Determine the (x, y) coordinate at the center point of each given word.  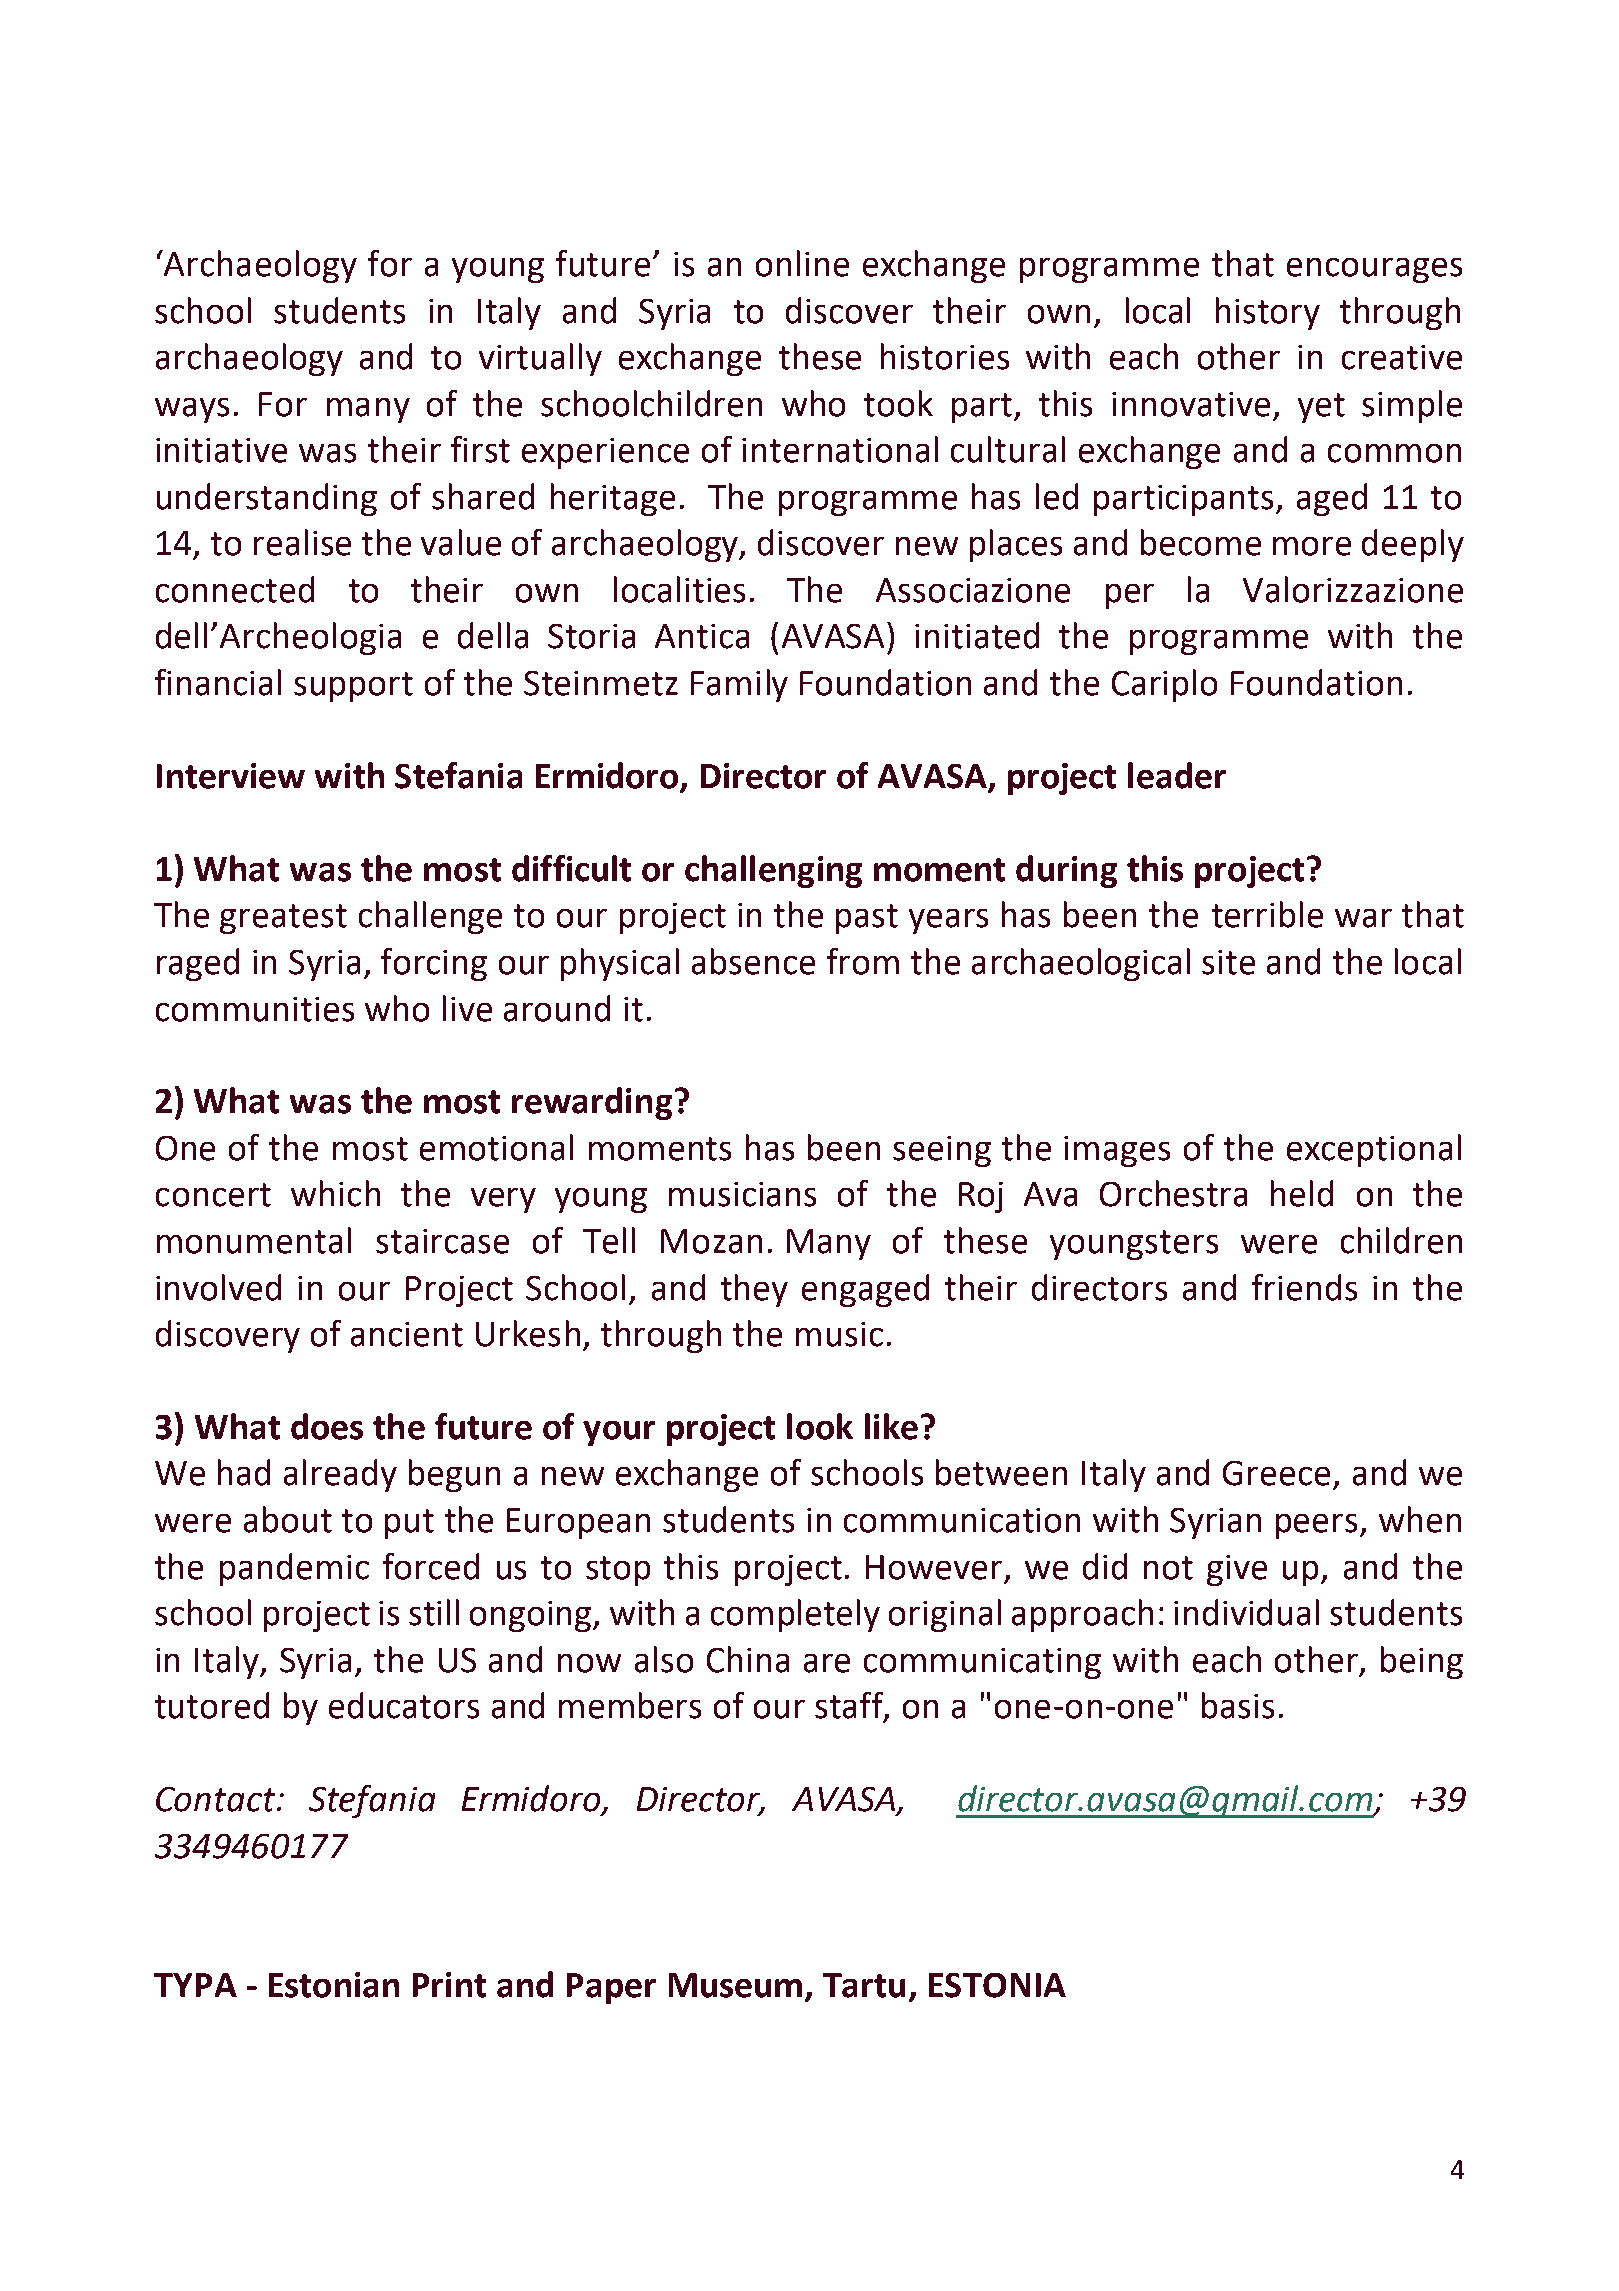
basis (1238, 1705)
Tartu (864, 1985)
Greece (1276, 1473)
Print (449, 1985)
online (802, 263)
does (327, 1426)
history (1268, 313)
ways (192, 410)
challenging (773, 871)
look (820, 1426)
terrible (1267, 914)
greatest (283, 919)
